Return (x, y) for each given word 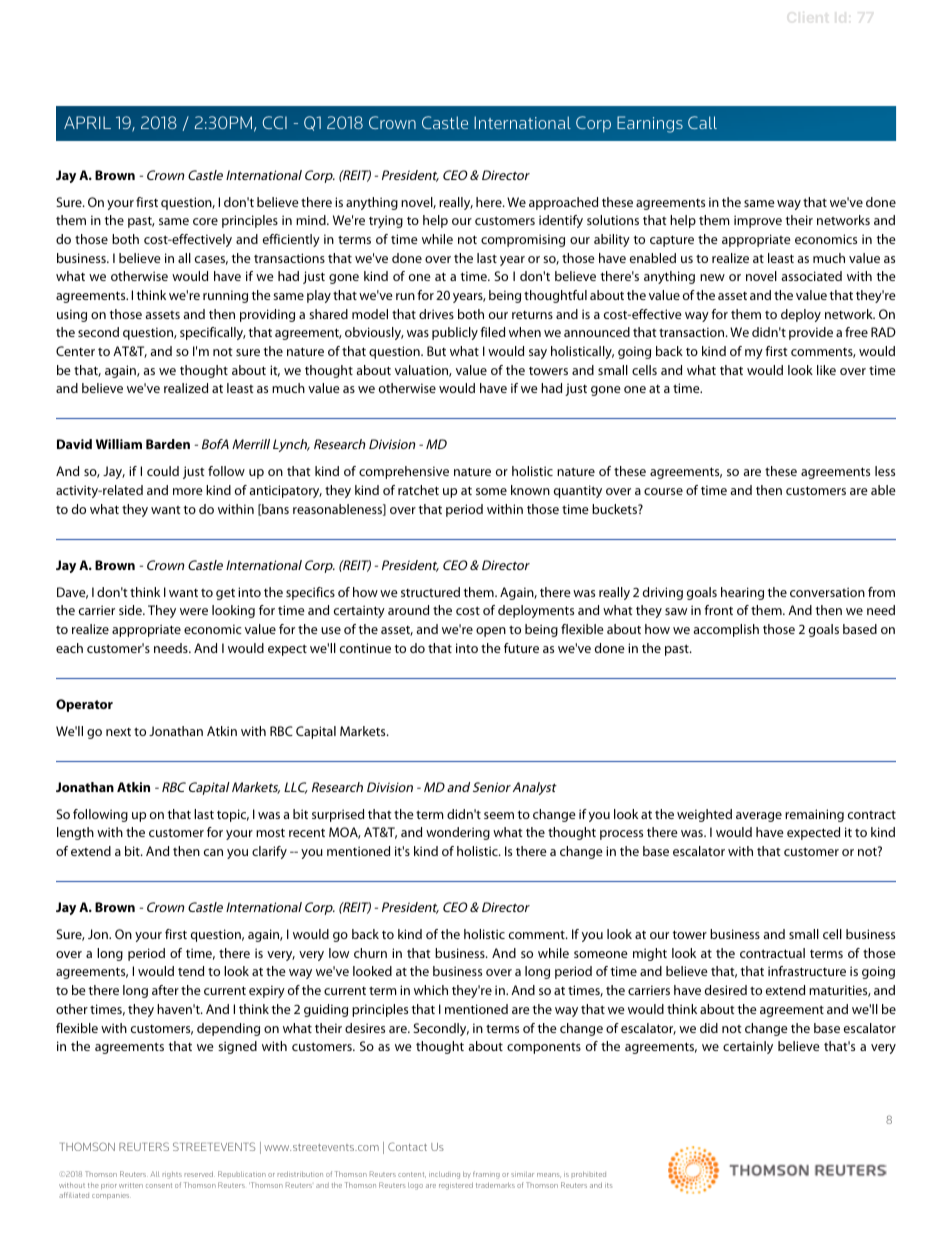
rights (172, 1175)
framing (486, 1175)
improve (758, 221)
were (194, 611)
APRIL (87, 122)
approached (563, 203)
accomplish (726, 630)
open (491, 632)
